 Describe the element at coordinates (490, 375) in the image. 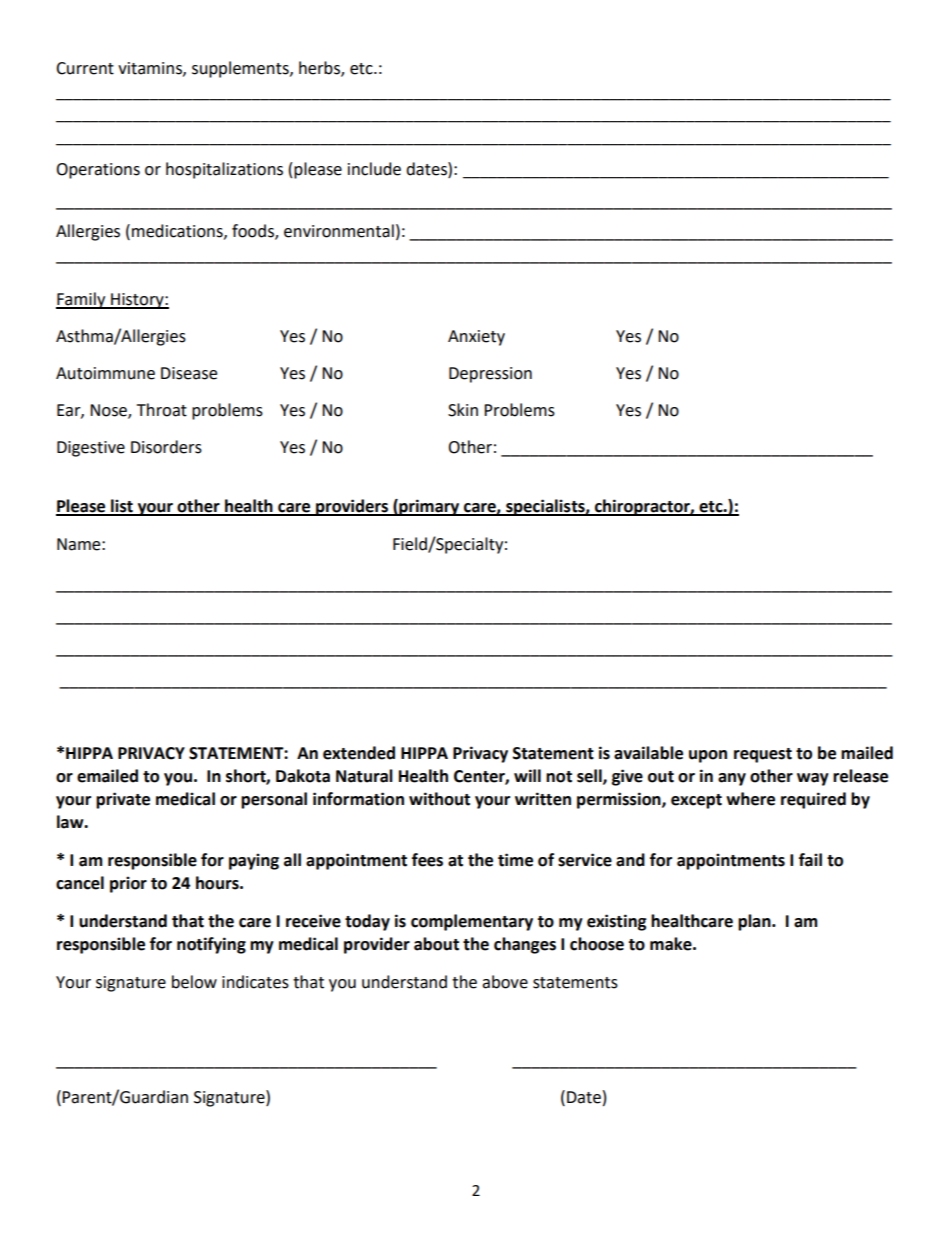

I see `Depression` at that location.
